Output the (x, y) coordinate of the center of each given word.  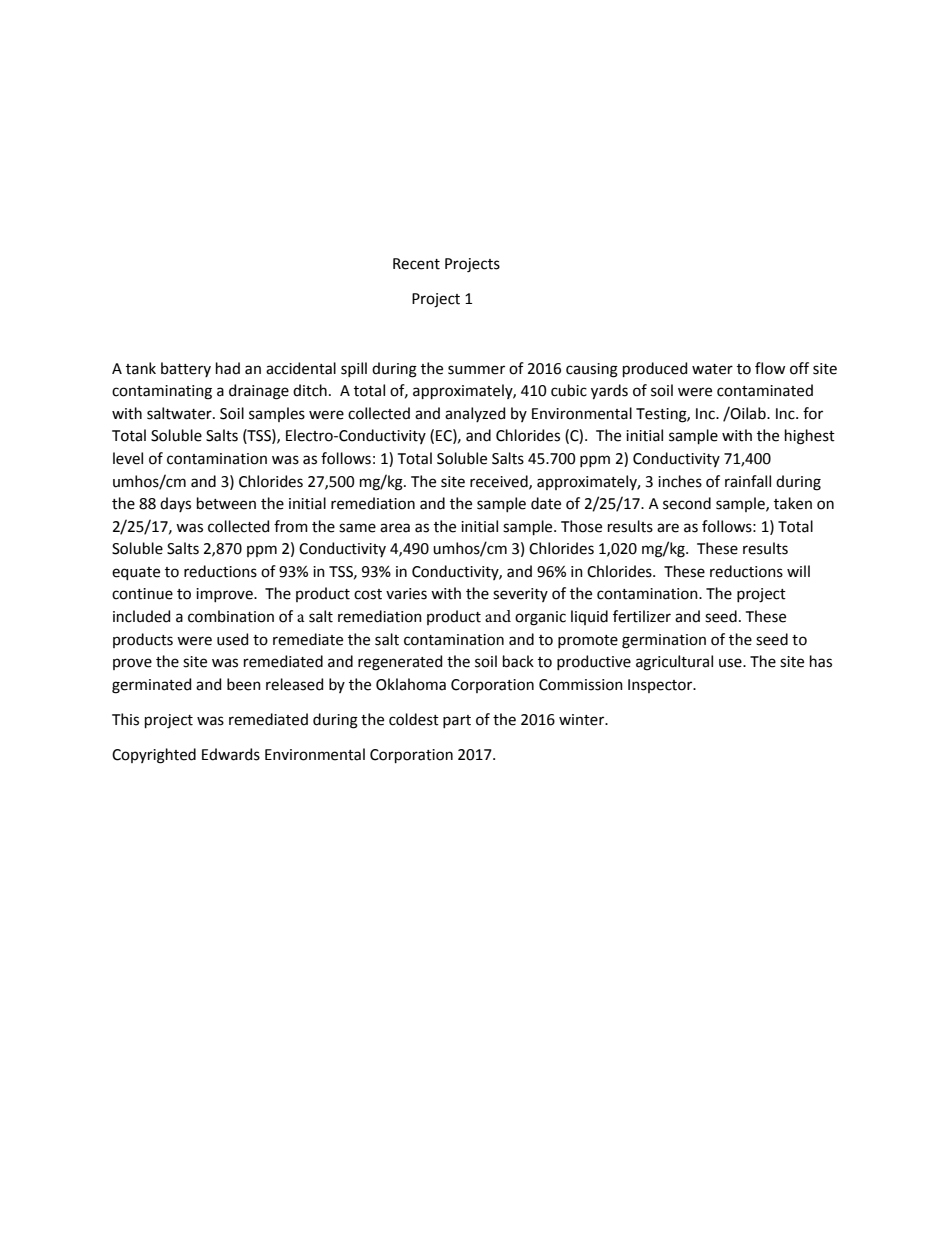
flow (770, 368)
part (457, 721)
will (798, 571)
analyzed (475, 414)
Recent (416, 264)
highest (810, 437)
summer (476, 370)
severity (520, 595)
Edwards (231, 754)
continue (142, 594)
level (128, 458)
